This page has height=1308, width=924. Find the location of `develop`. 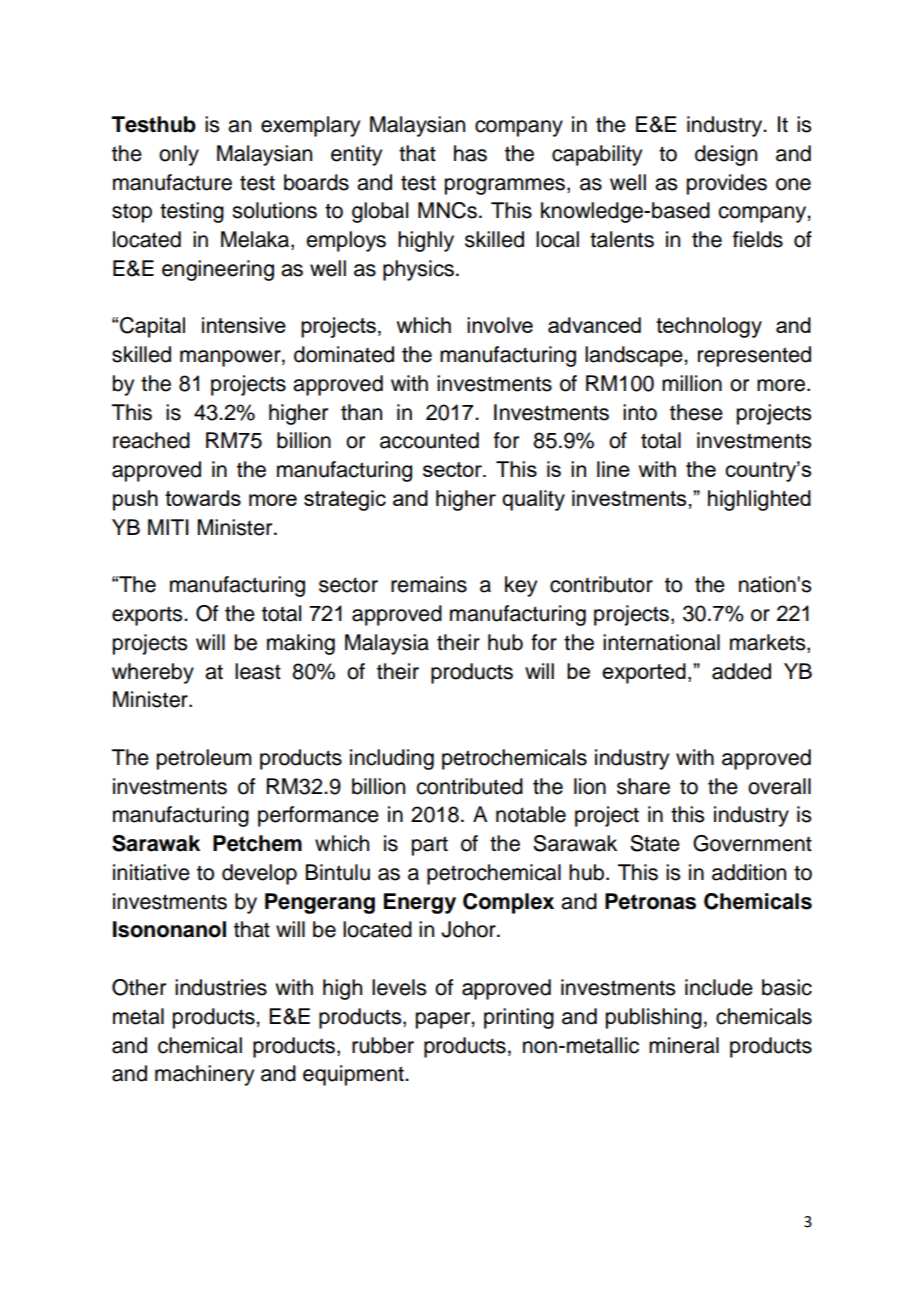

develop is located at coordinates (259, 874).
